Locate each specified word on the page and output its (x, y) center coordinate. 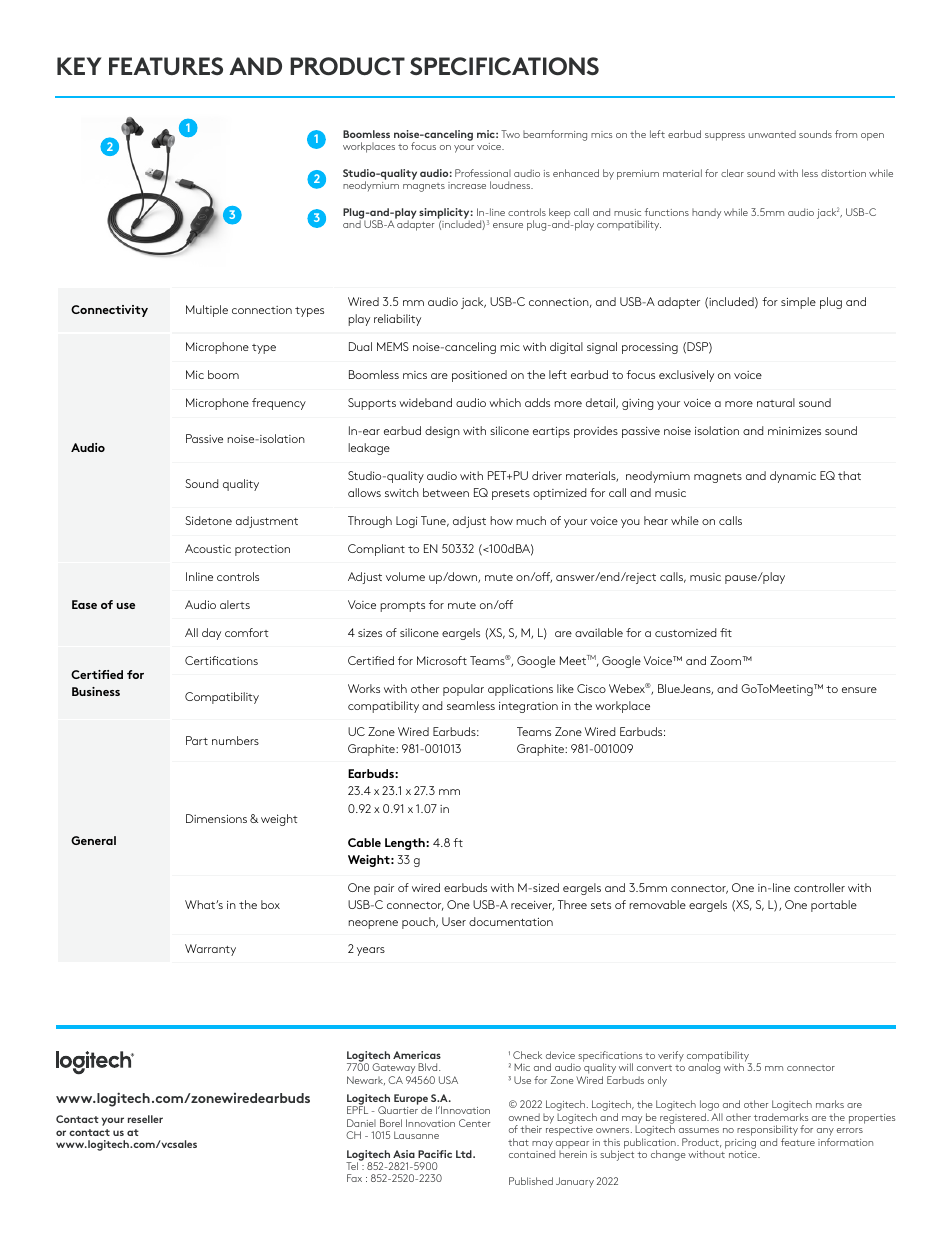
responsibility (767, 1132)
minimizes (794, 431)
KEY (79, 66)
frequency (279, 404)
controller (819, 887)
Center (474, 1123)
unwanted (772, 134)
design (442, 432)
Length (406, 844)
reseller (145, 1119)
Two (510, 134)
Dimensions (216, 818)
